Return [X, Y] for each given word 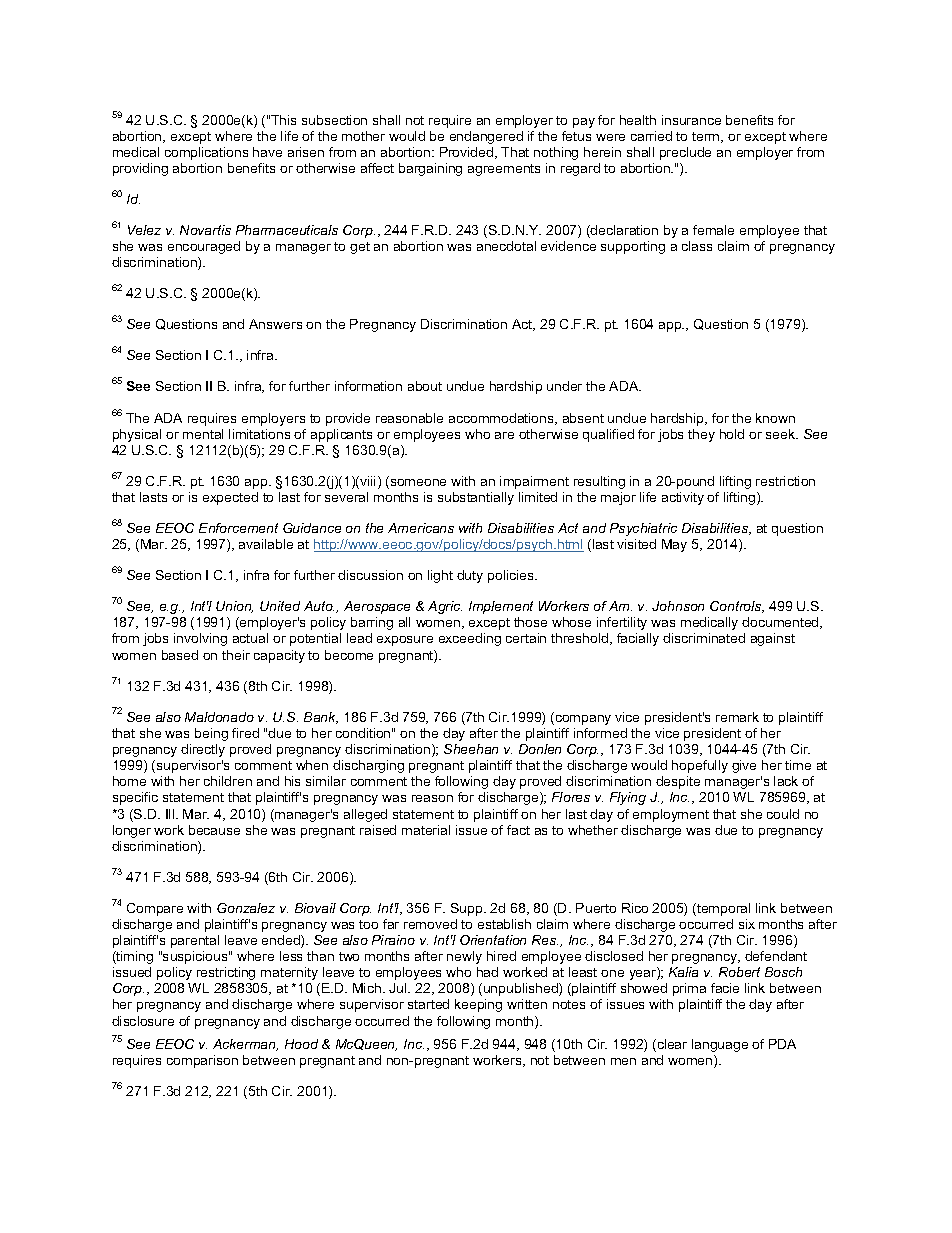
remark [737, 717]
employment [671, 815]
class [697, 246]
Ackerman [245, 1045]
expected [230, 498]
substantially [476, 498]
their [236, 655]
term [707, 137]
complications [206, 153]
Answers [275, 324]
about [425, 386]
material [426, 830]
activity [683, 498]
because [214, 830]
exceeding [470, 639]
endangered [486, 137]
